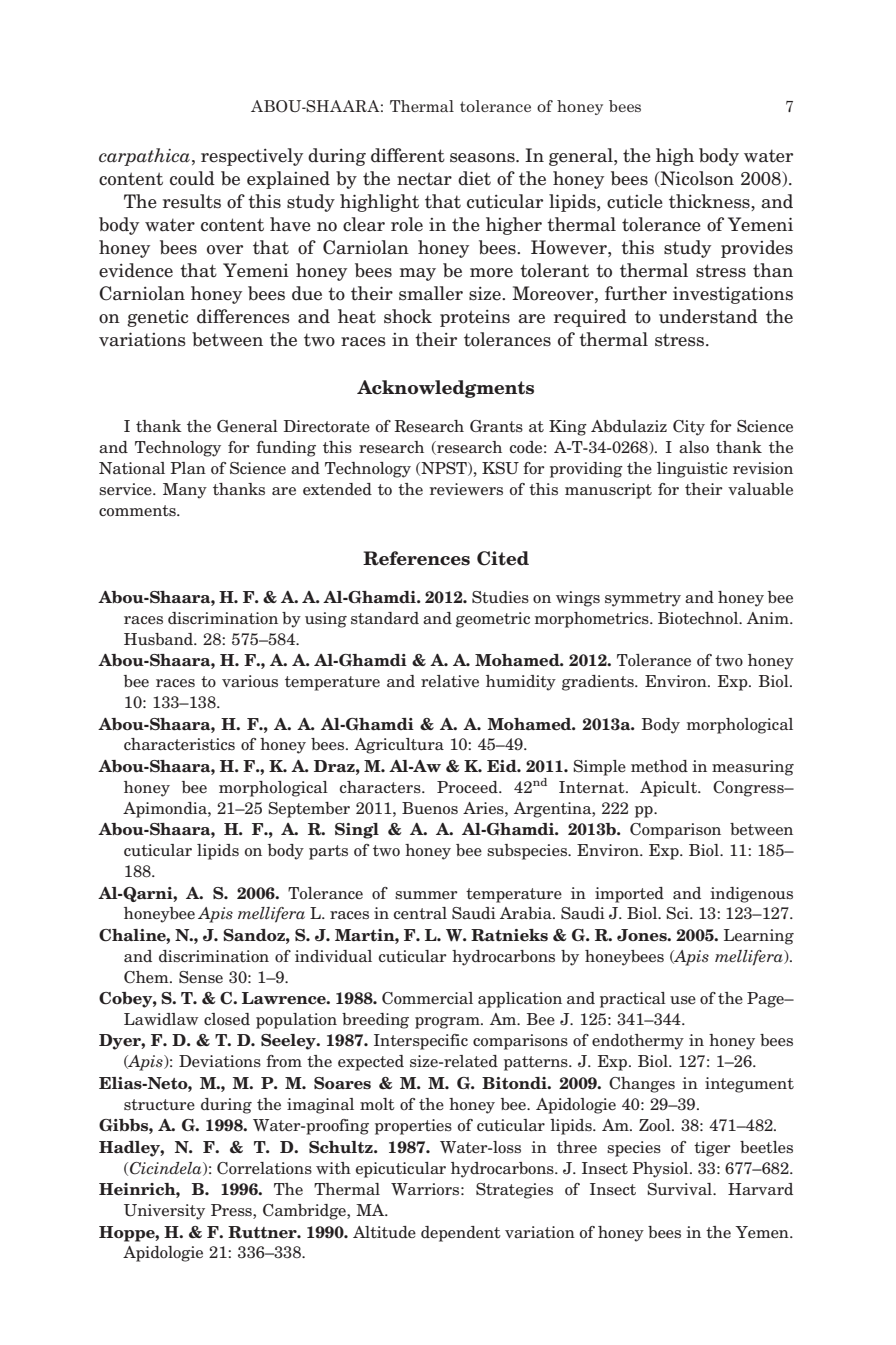  Describe the element at coordinates (683, 1000) in the image. I see `use` at that location.
